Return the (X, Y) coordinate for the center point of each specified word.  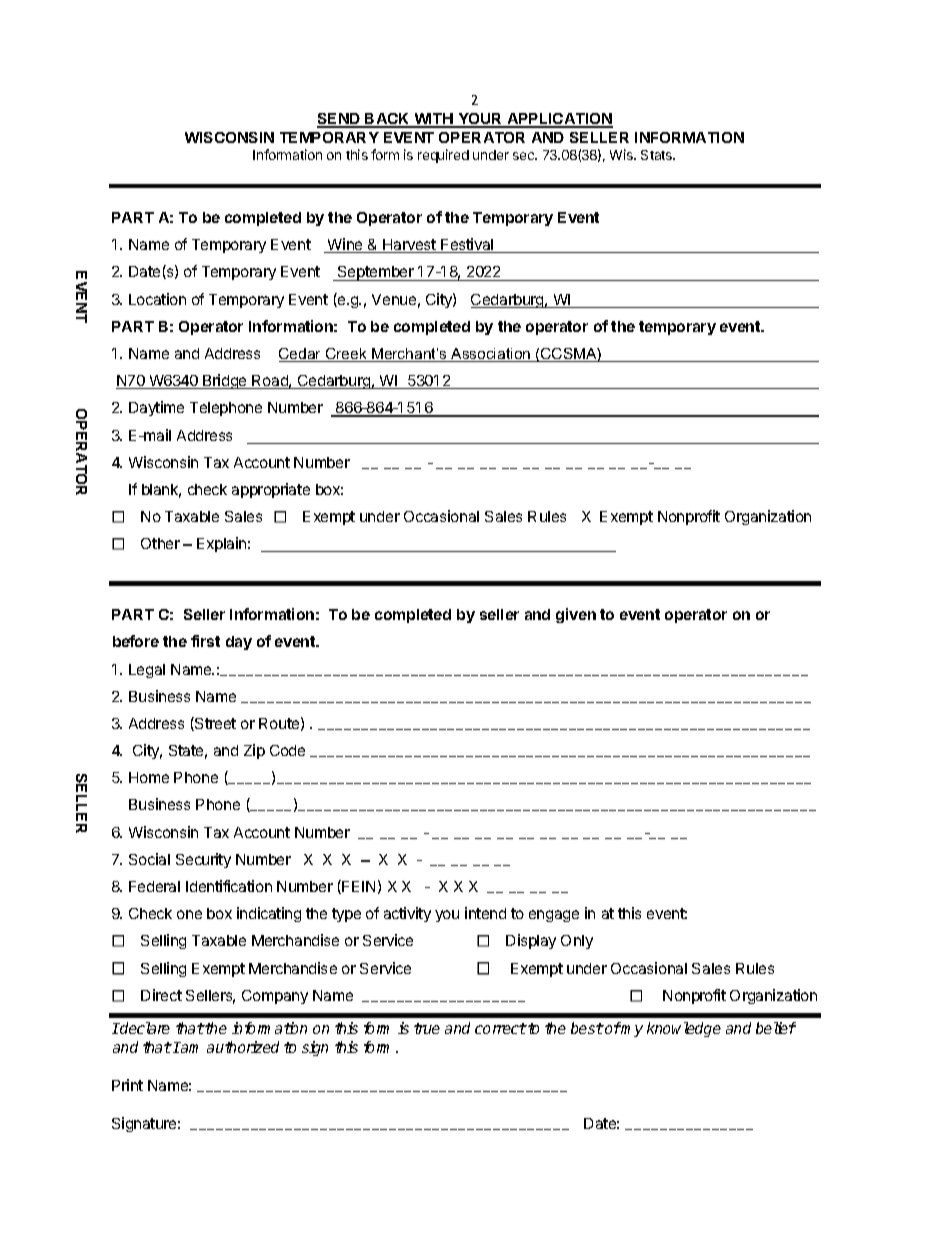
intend (485, 913)
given (576, 615)
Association (491, 355)
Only (577, 942)
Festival (467, 245)
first (205, 641)
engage (554, 916)
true (427, 1028)
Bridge (225, 381)
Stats (658, 155)
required (443, 156)
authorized (243, 1047)
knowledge (684, 1029)
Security (203, 860)
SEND (339, 120)
